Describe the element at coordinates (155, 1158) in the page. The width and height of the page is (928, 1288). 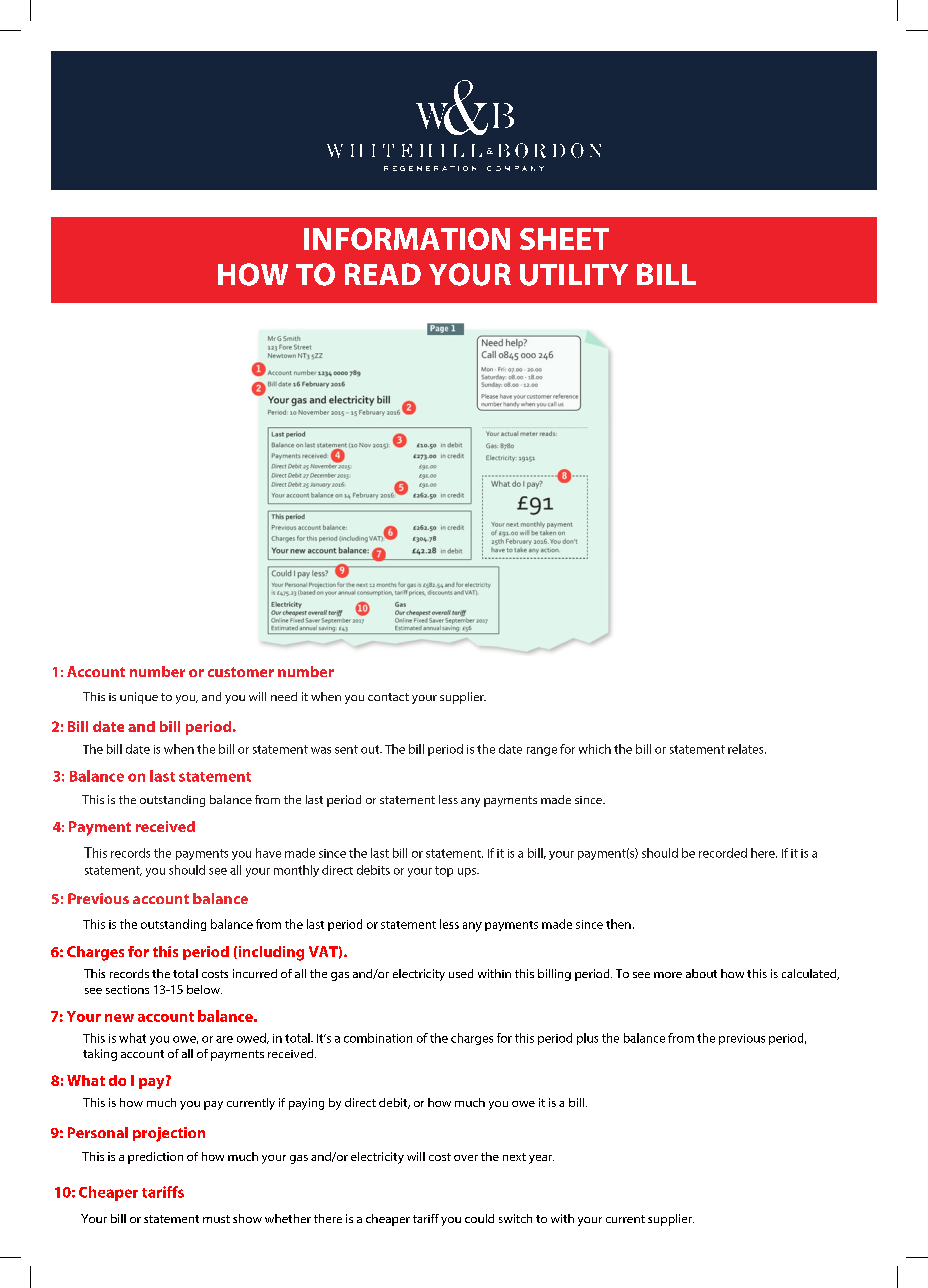
I see `prediction` at that location.
